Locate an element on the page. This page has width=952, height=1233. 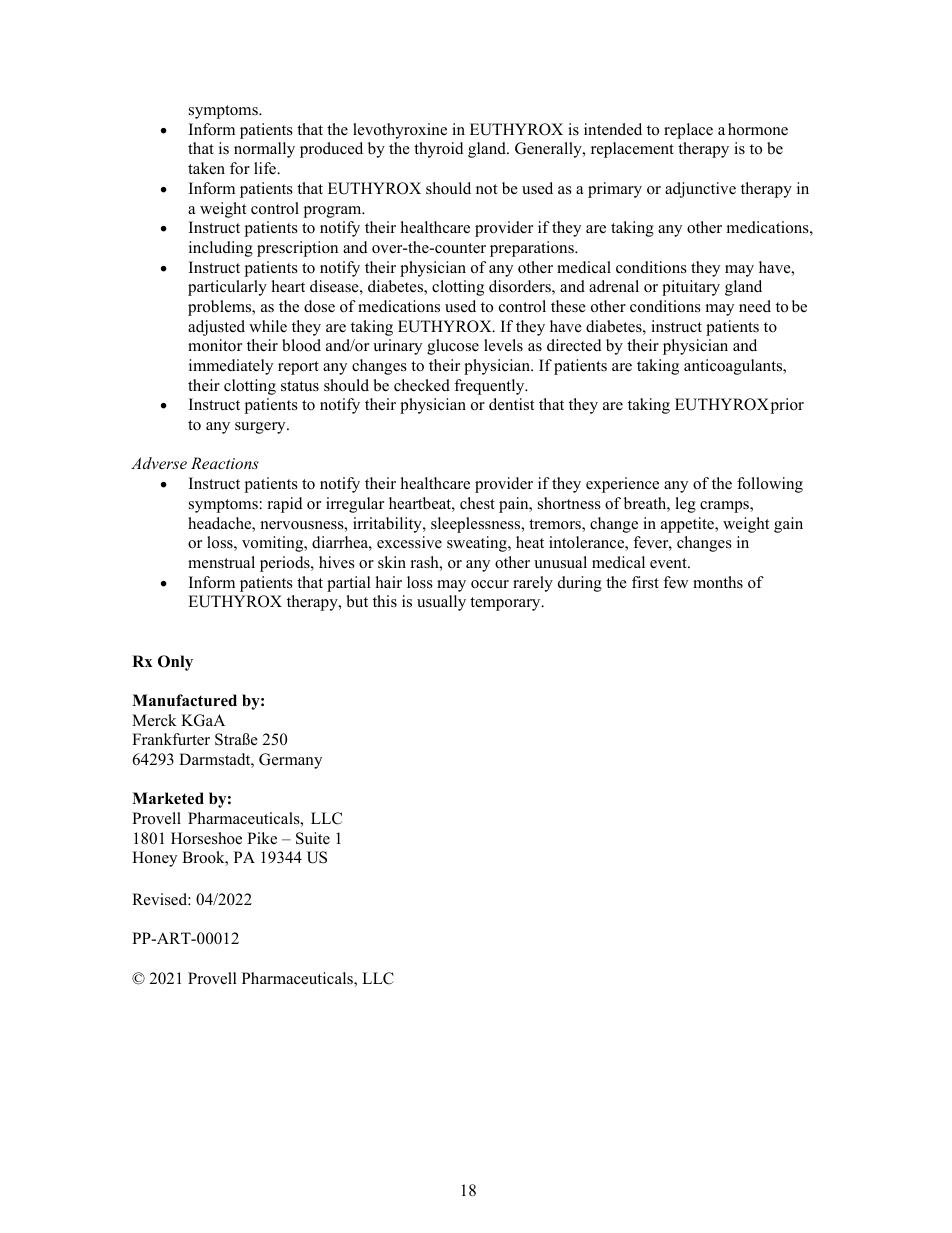
Suite is located at coordinates (313, 838).
